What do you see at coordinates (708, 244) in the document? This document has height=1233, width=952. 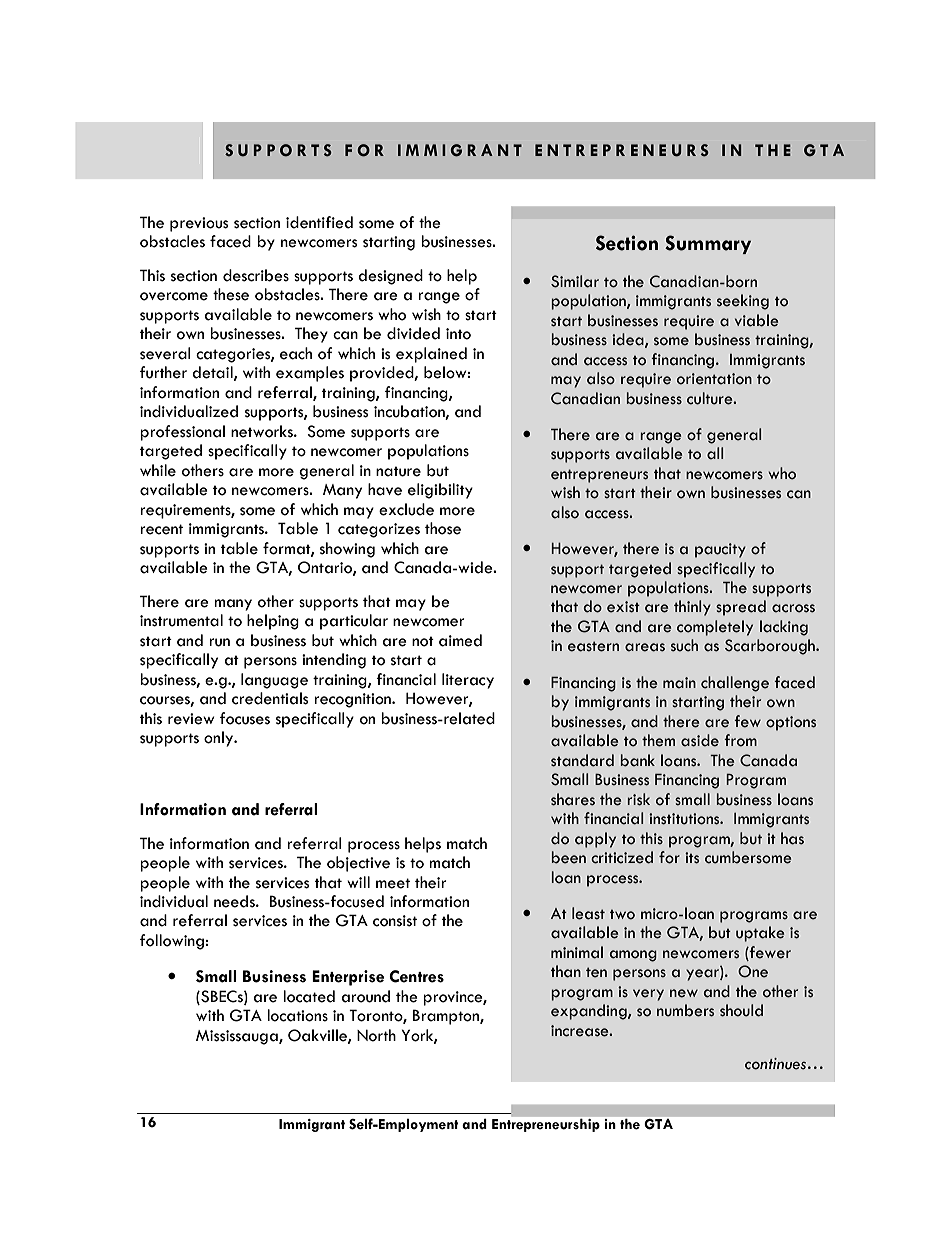 I see `Summary` at bounding box center [708, 244].
